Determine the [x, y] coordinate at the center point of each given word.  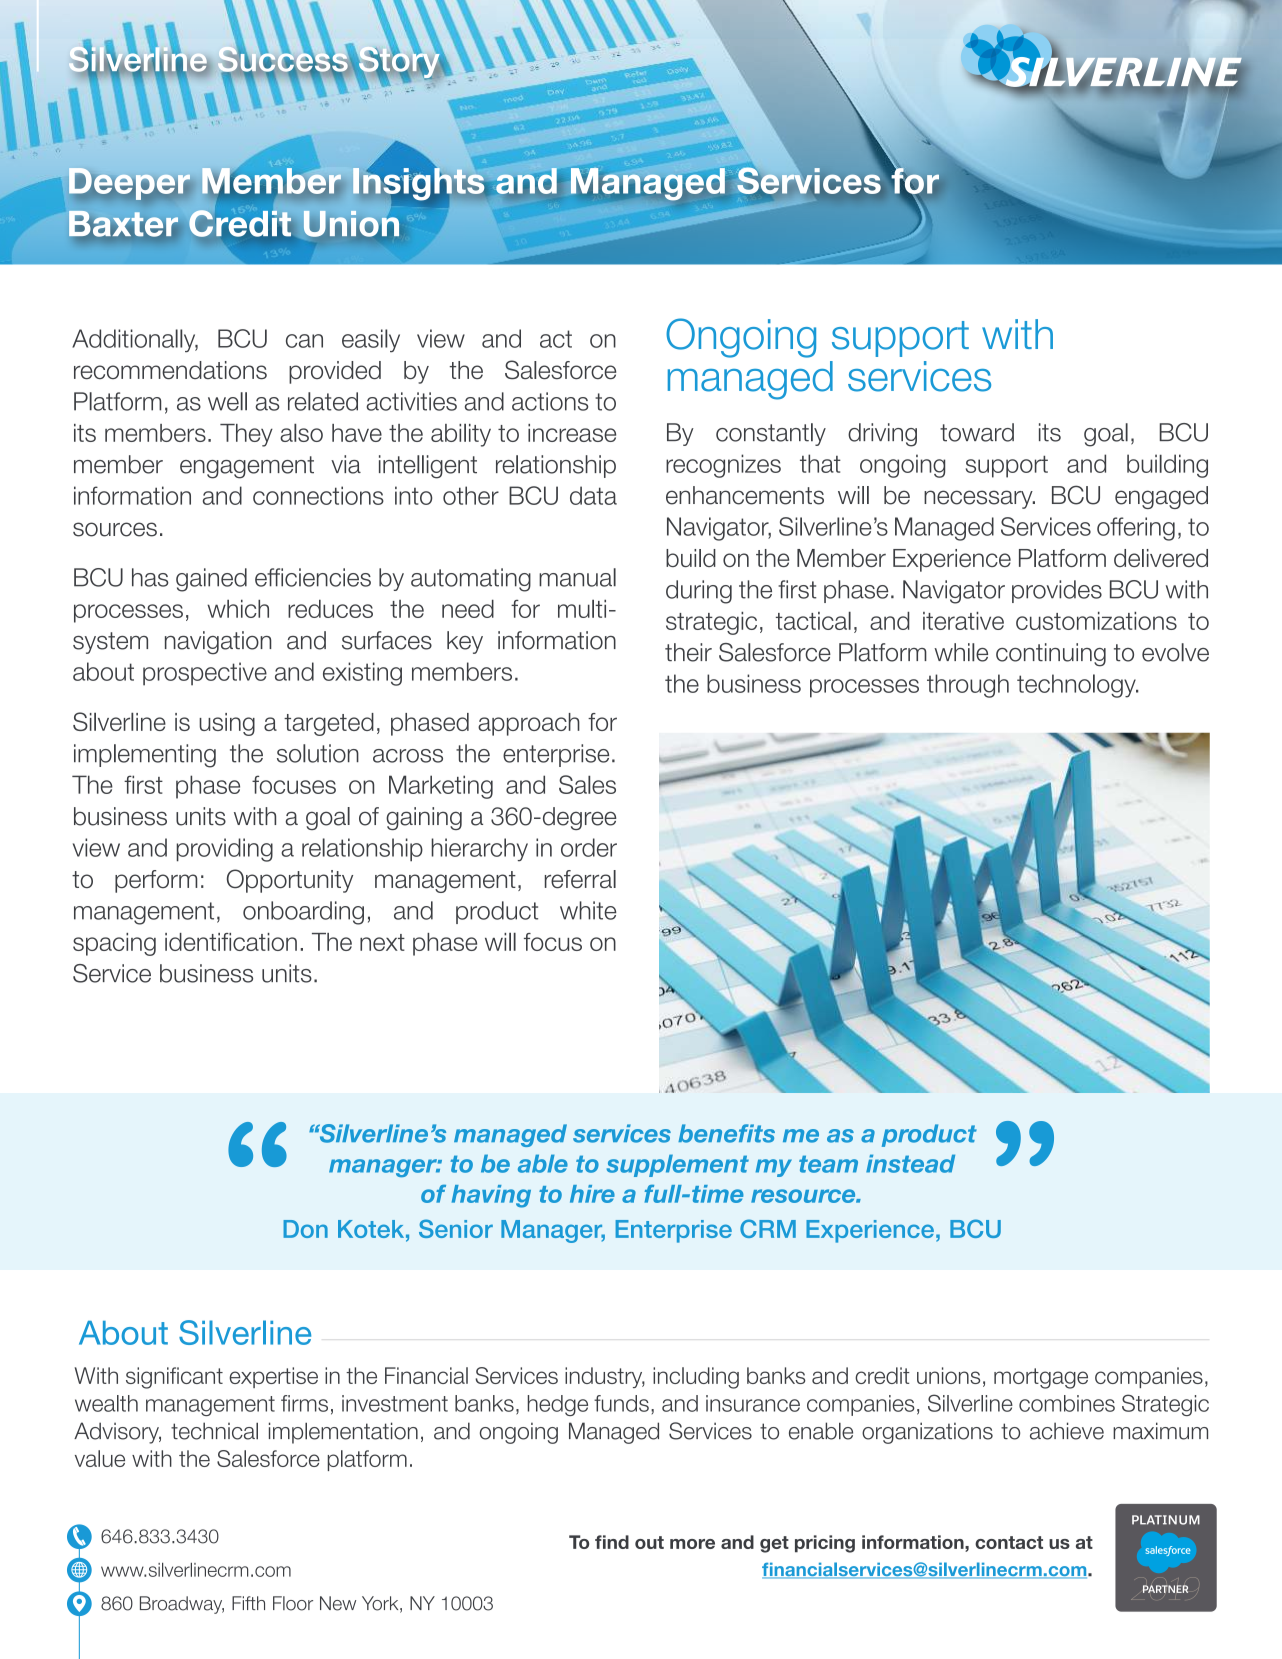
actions [550, 401]
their [688, 652]
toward [977, 432]
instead [910, 1163]
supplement [678, 1165]
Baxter [123, 224]
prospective [205, 674]
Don [305, 1229]
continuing [1051, 655]
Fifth [248, 1603]
